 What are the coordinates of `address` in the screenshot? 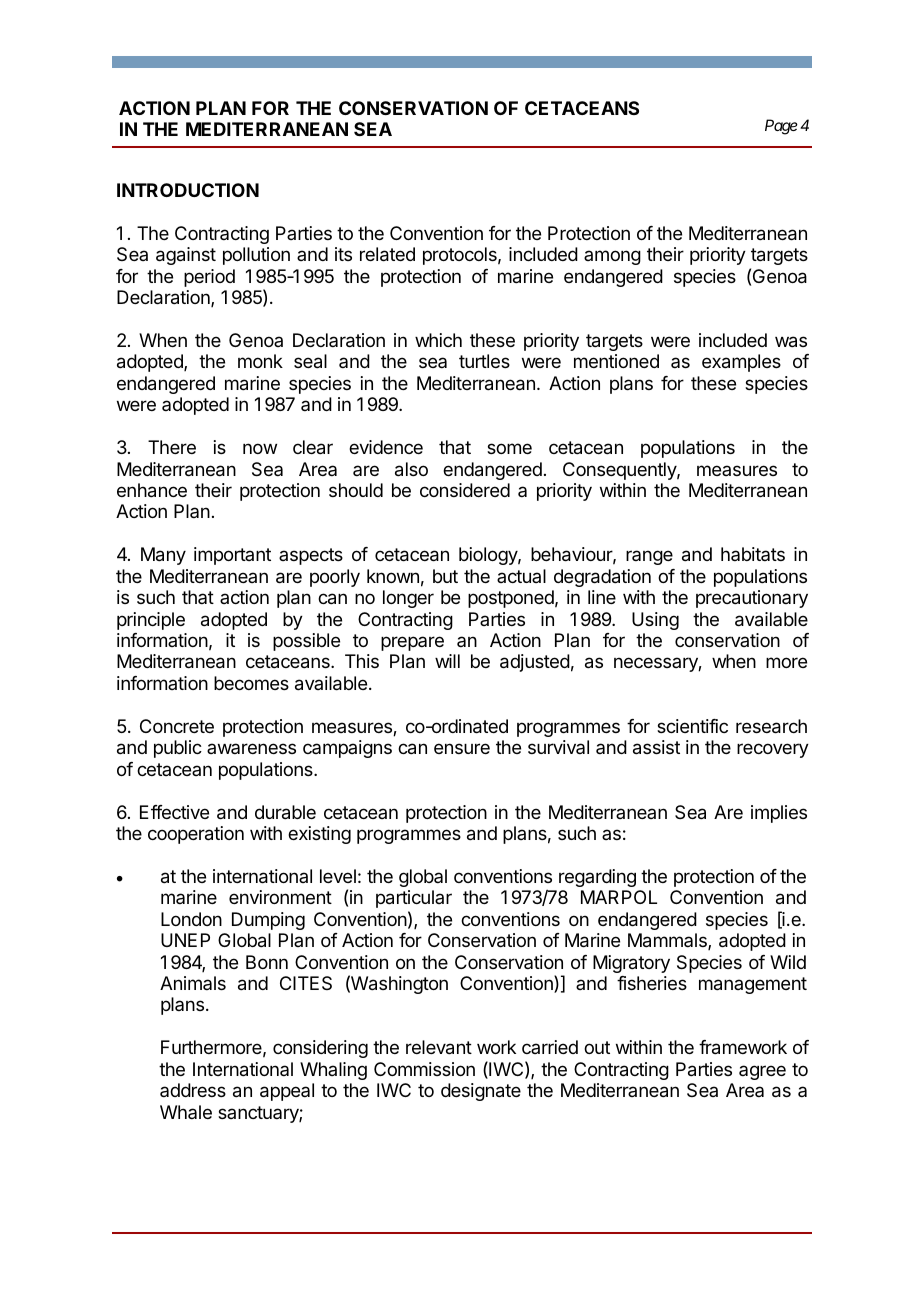 It's located at (193, 1090).
